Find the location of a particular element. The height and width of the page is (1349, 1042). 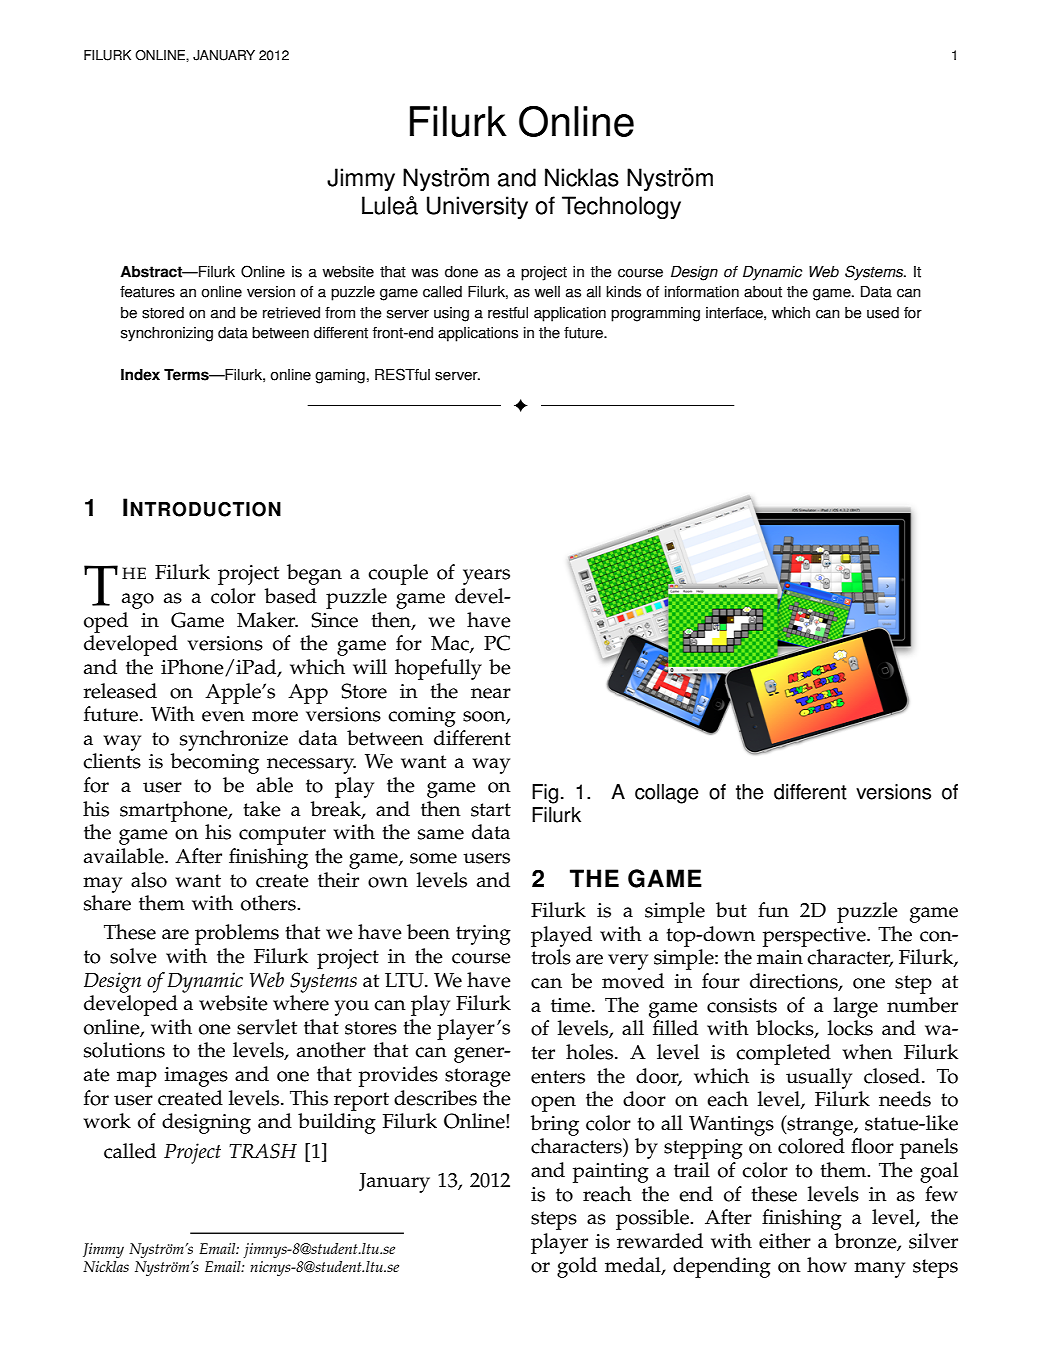

years is located at coordinates (486, 577).
